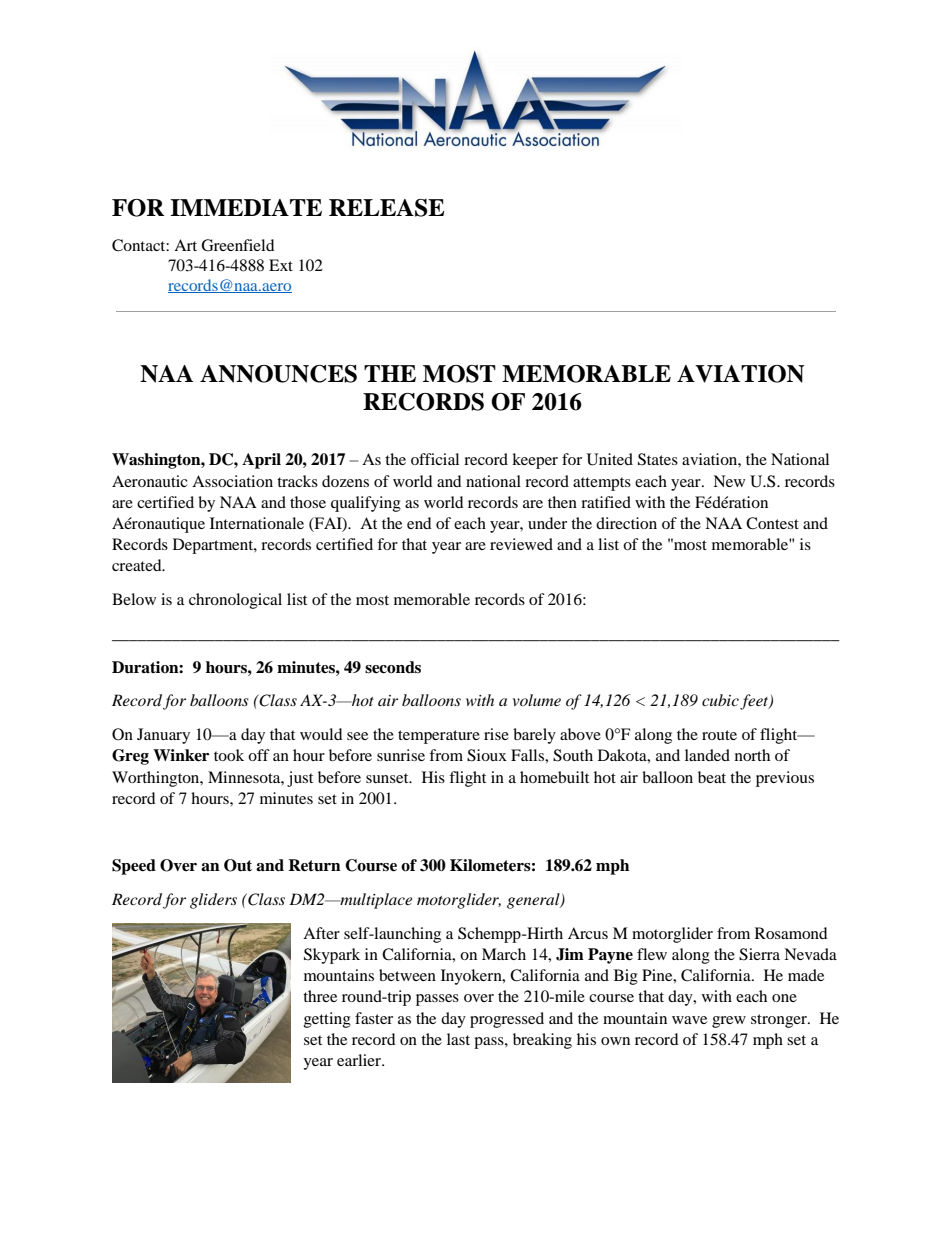  I want to click on January, so click(163, 736).
